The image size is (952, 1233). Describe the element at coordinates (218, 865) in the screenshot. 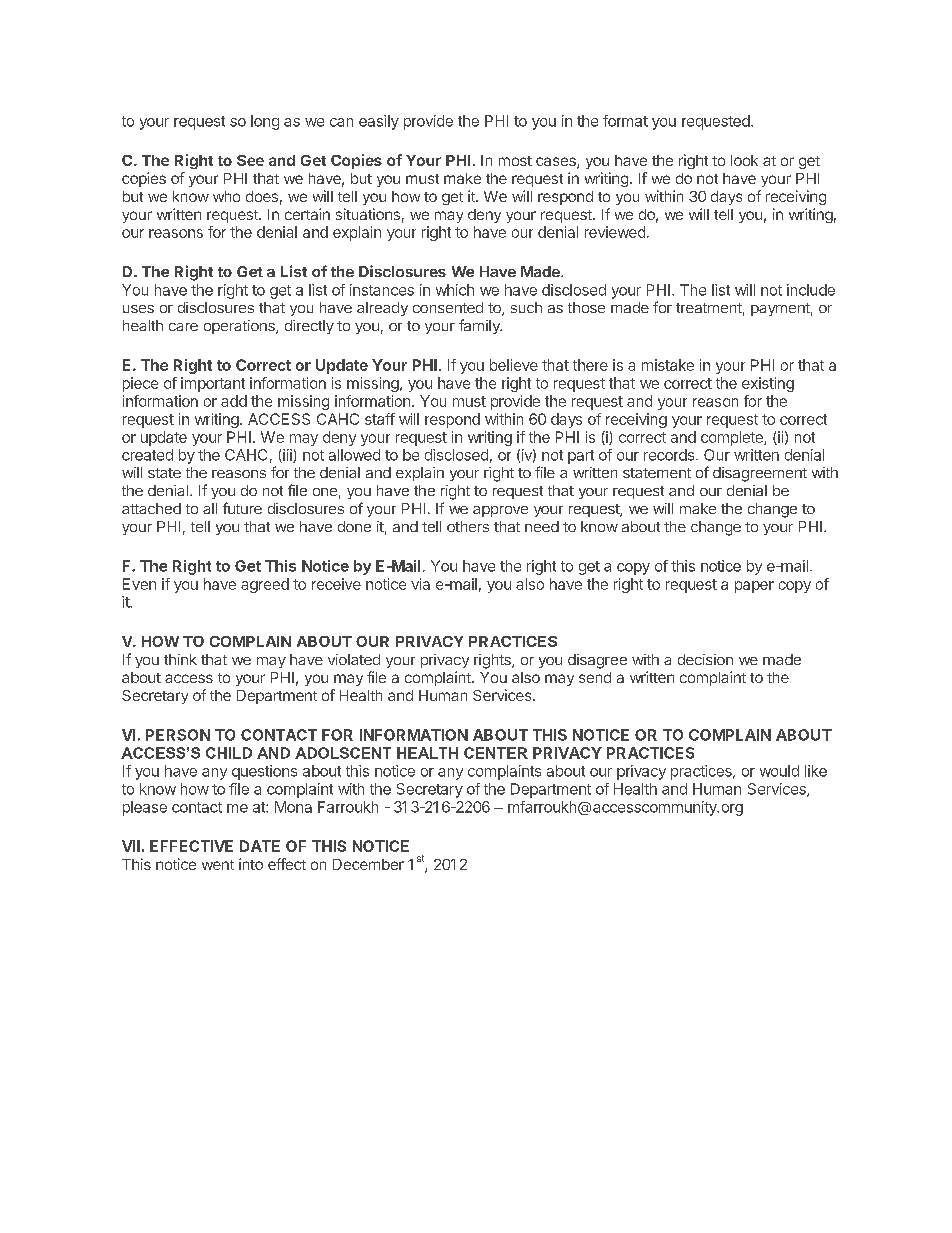

I see `went` at that location.
